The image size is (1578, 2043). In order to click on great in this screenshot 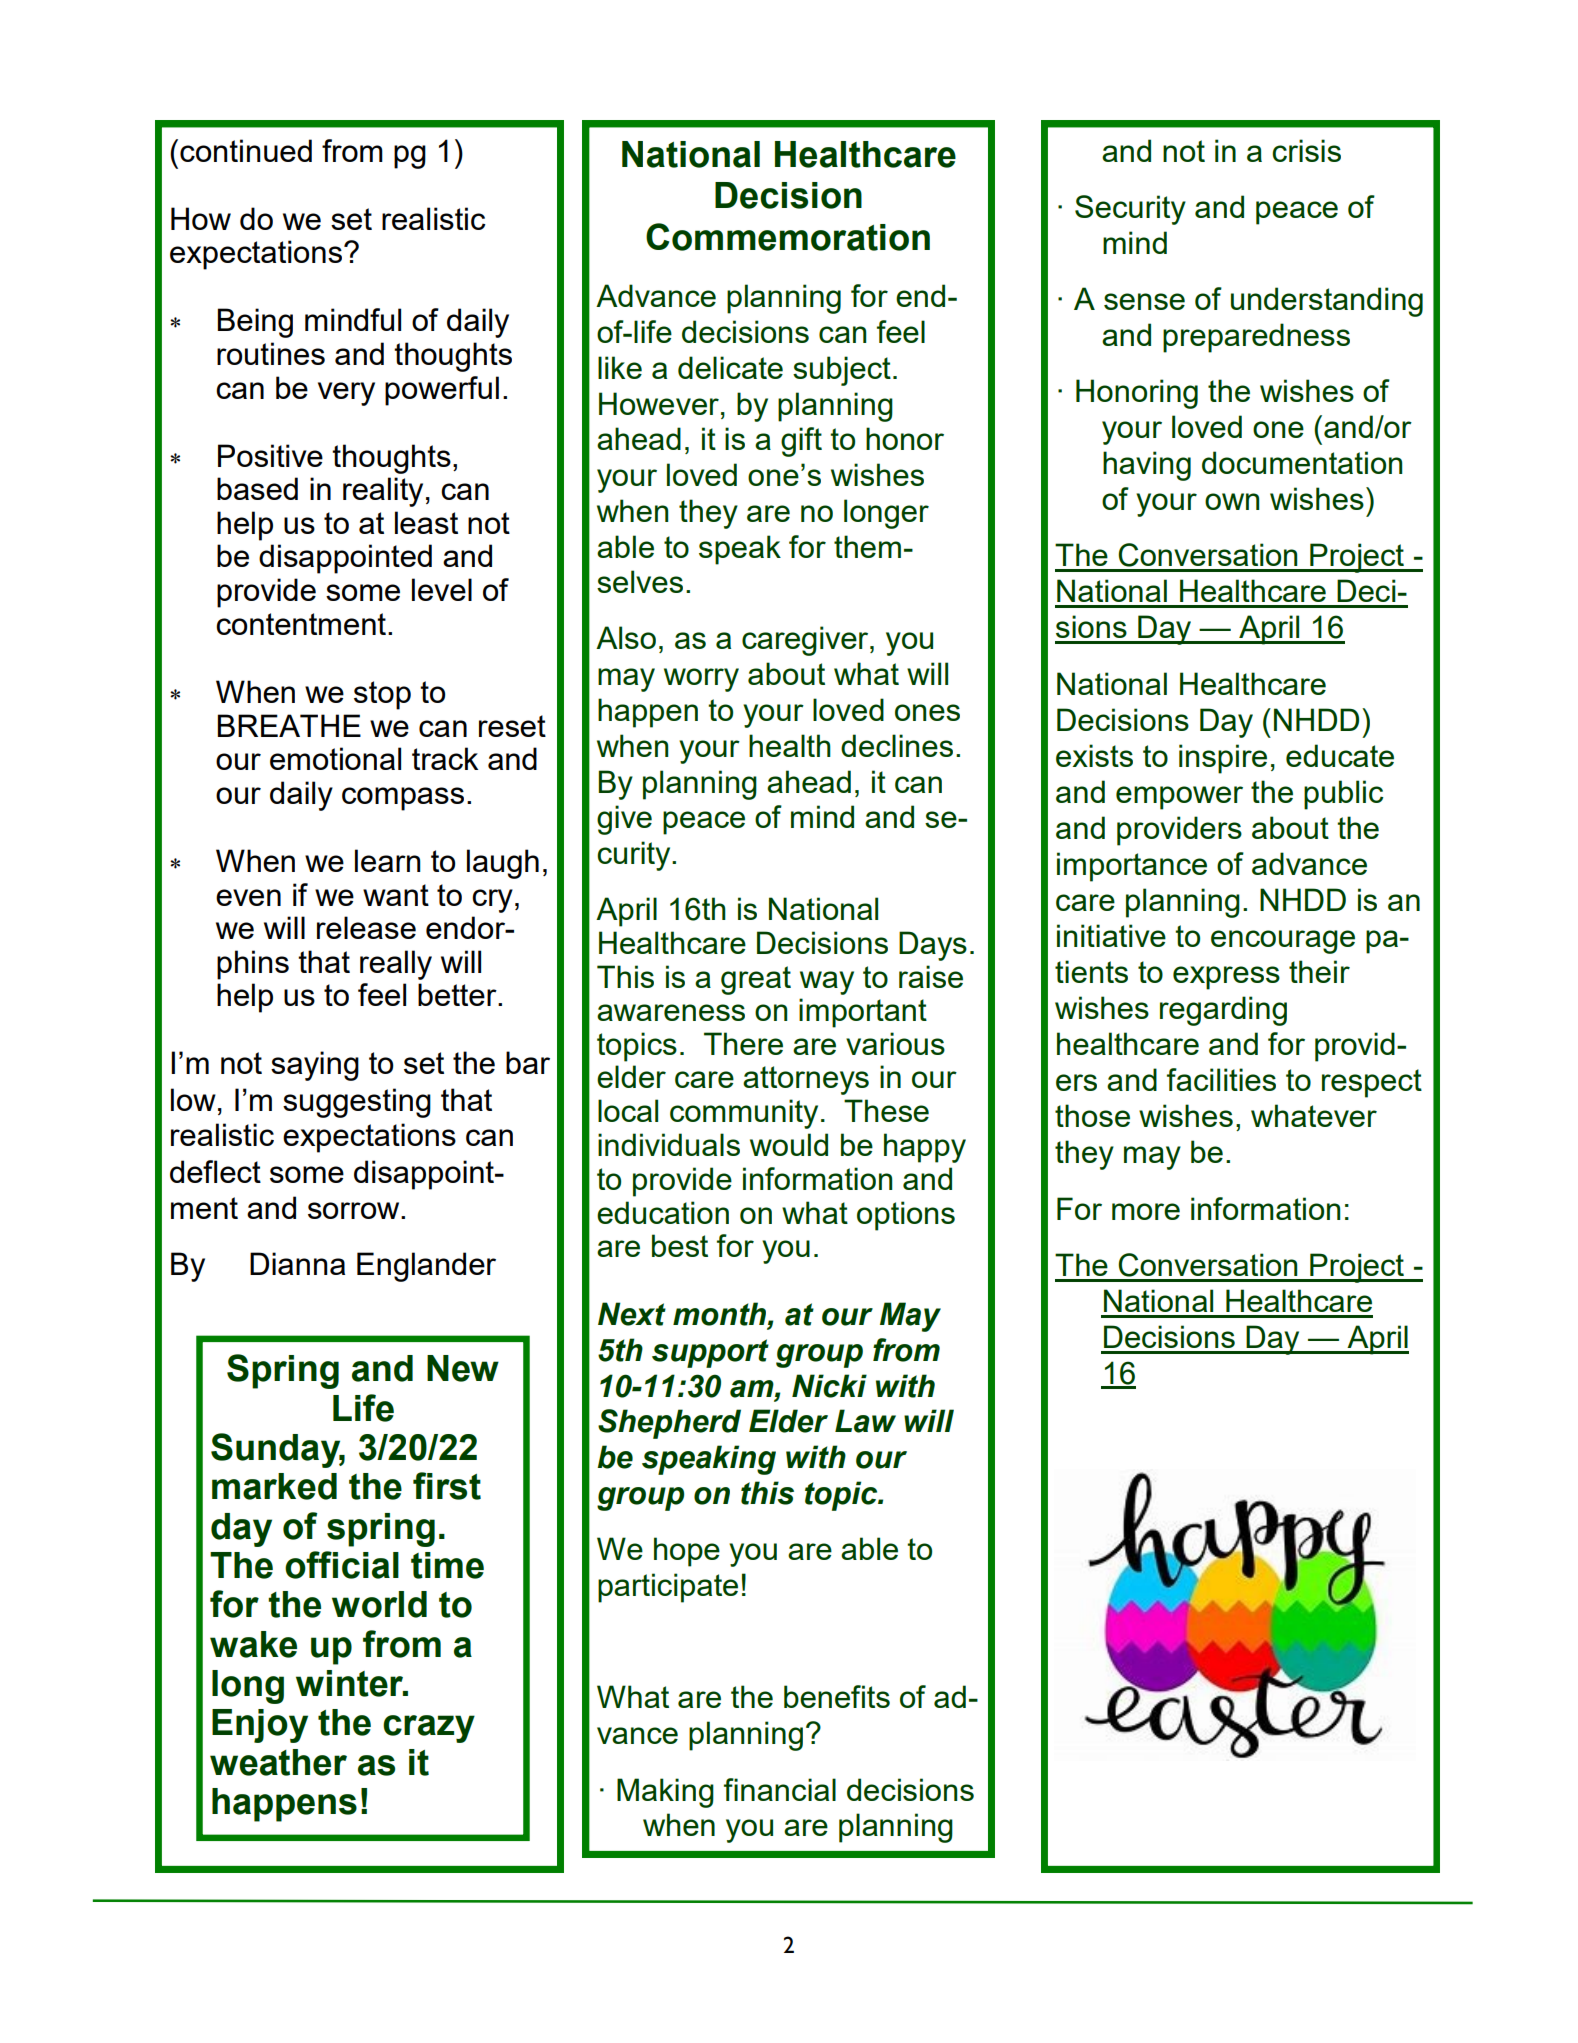, I will do `click(756, 980)`.
